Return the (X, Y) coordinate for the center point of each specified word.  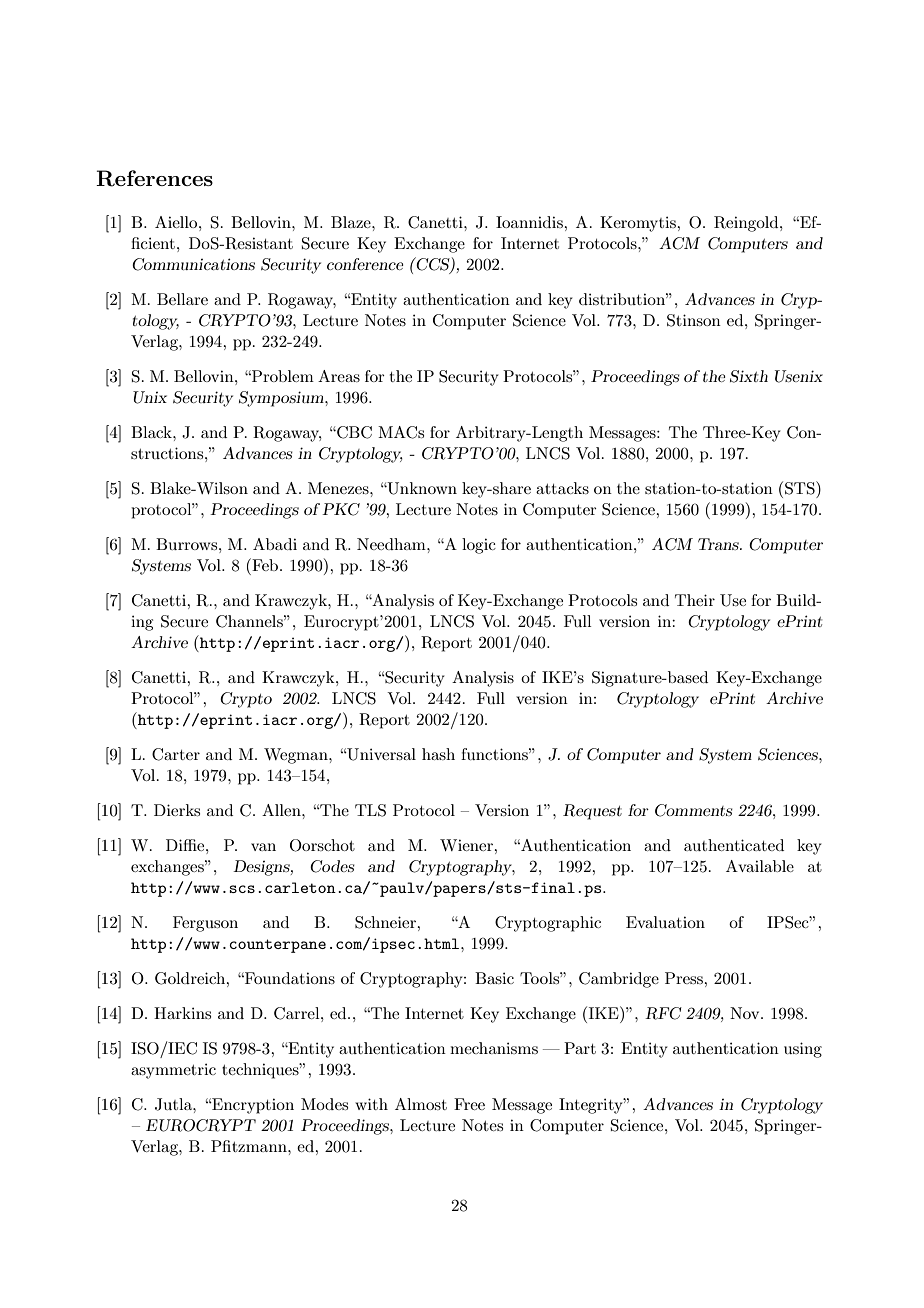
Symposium (282, 399)
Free (469, 1104)
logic (479, 546)
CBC (353, 432)
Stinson (694, 320)
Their (695, 600)
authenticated (734, 845)
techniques (261, 1071)
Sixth (749, 376)
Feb (265, 564)
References (154, 178)
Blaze (352, 222)
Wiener (467, 845)
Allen (282, 810)
